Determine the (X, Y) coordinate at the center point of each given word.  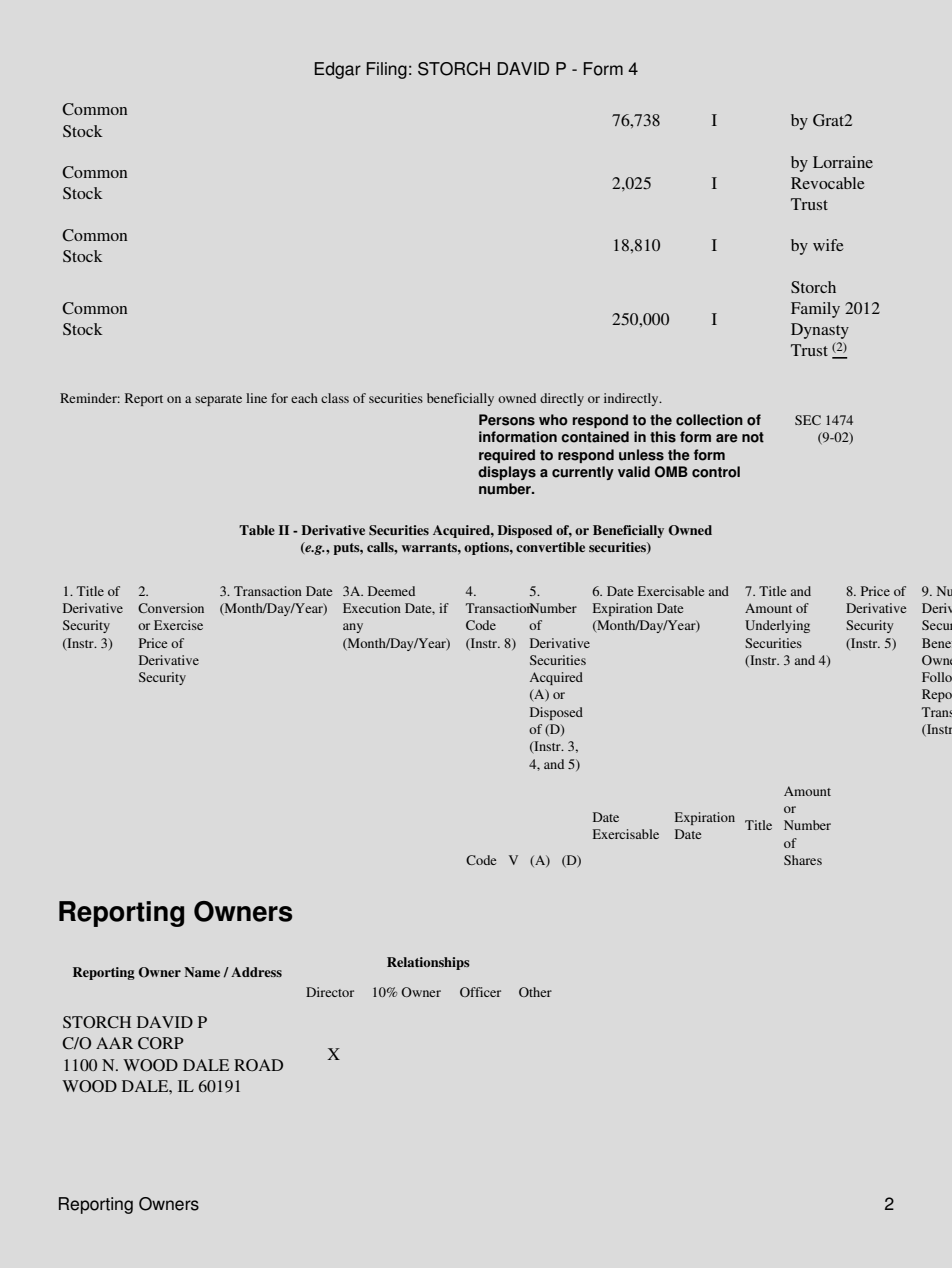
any (353, 628)
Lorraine (843, 162)
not (753, 437)
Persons (507, 420)
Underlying (777, 626)
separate (218, 400)
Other (535, 992)
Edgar (338, 70)
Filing (387, 70)
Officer (480, 992)
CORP (161, 1043)
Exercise (178, 625)
